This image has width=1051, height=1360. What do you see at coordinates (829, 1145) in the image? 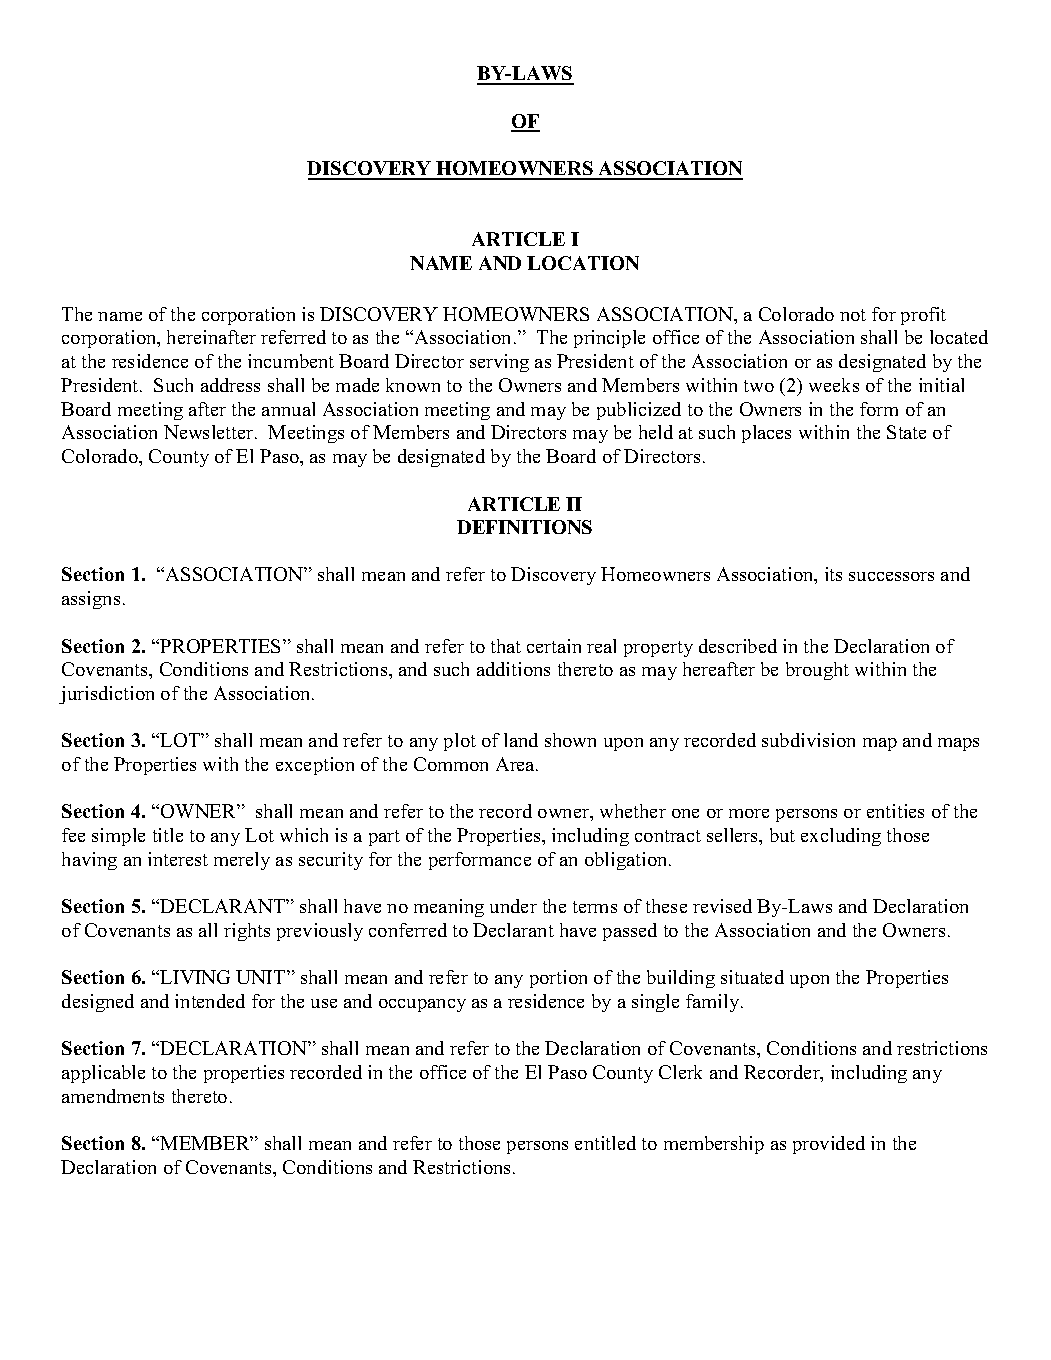
I see `provided` at bounding box center [829, 1145].
